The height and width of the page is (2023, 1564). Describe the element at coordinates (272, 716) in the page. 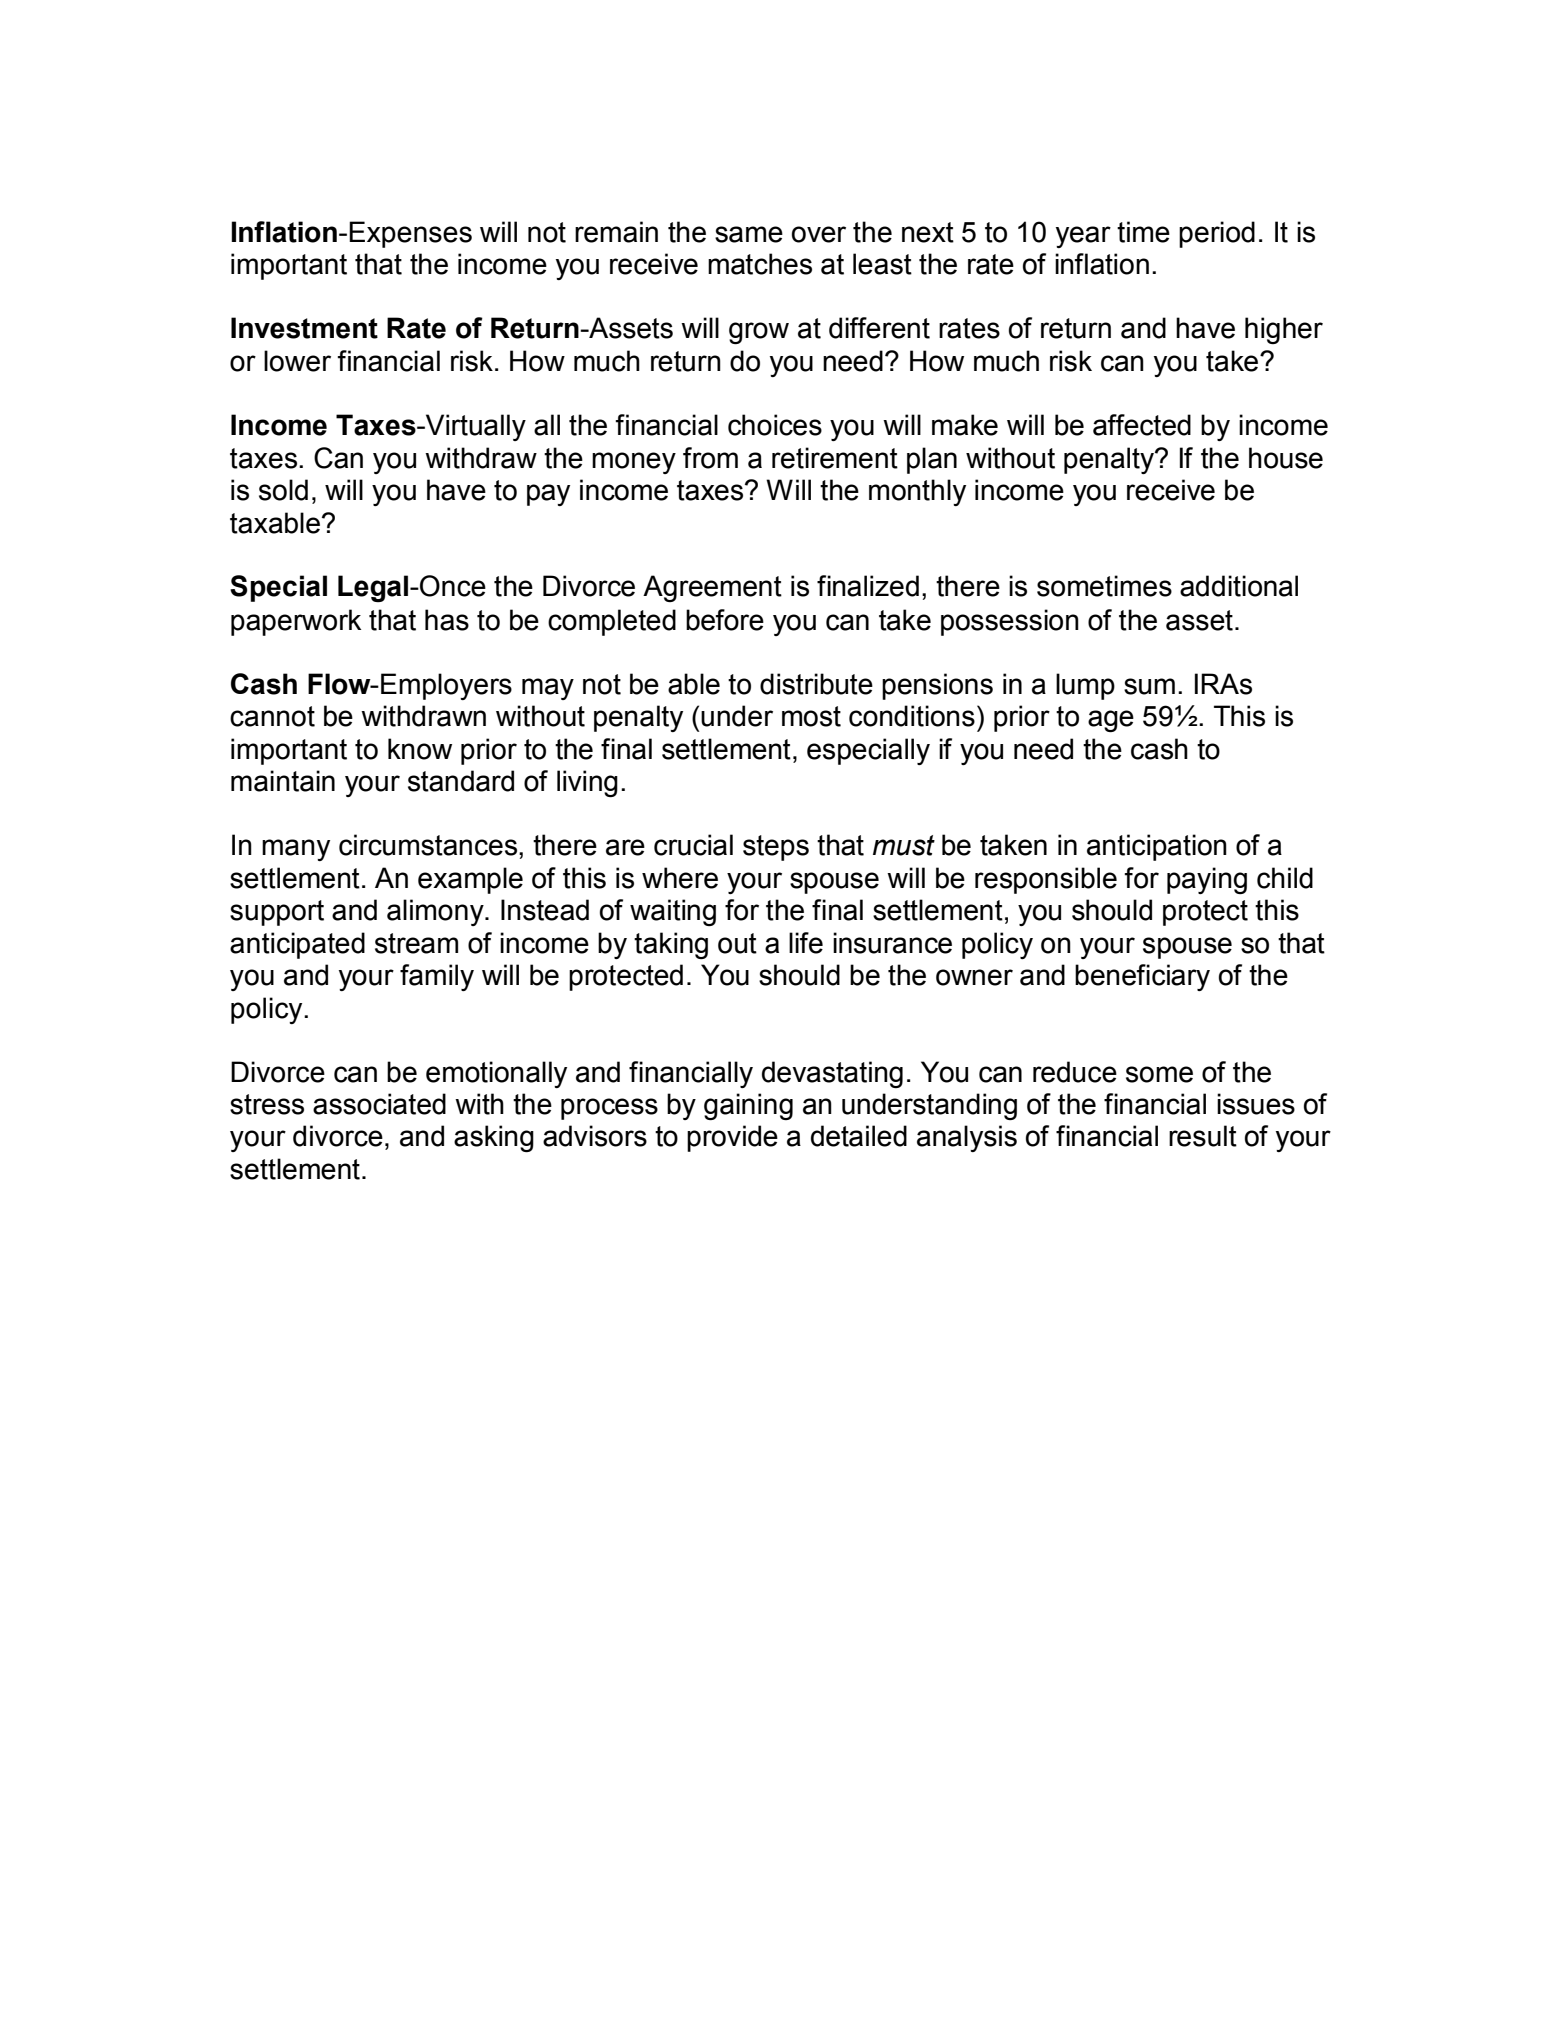

I see `cannot` at that location.
